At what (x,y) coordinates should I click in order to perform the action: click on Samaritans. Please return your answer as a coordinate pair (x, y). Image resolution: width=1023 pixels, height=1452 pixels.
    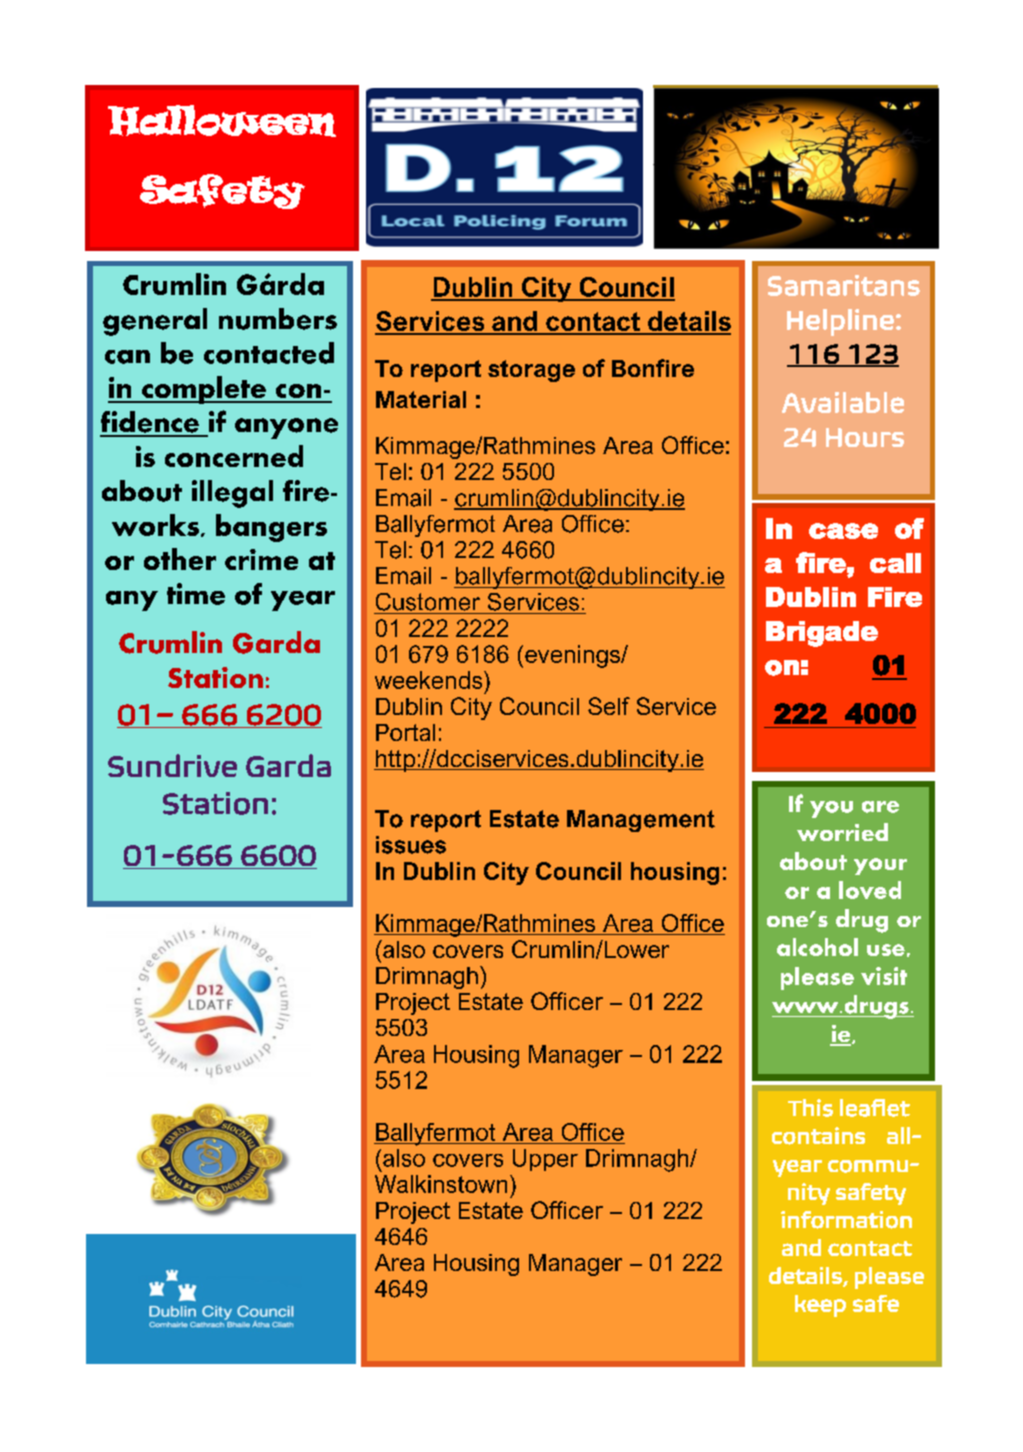
    Looking at the image, I should click on (844, 285).
